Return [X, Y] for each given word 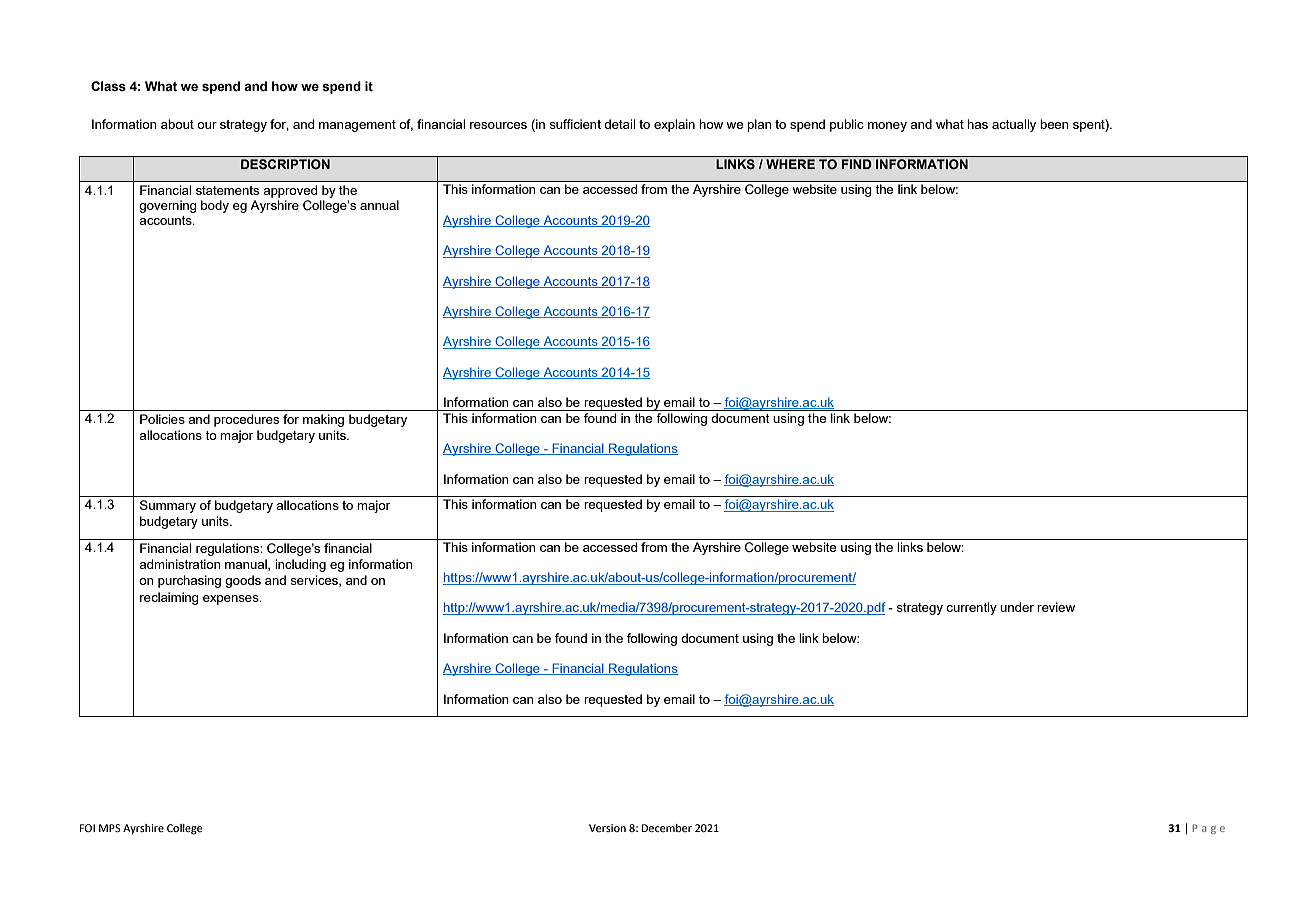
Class [108, 86]
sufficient [575, 124]
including [300, 565]
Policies [162, 419]
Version [607, 828]
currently [971, 608]
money [887, 127]
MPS [110, 828]
